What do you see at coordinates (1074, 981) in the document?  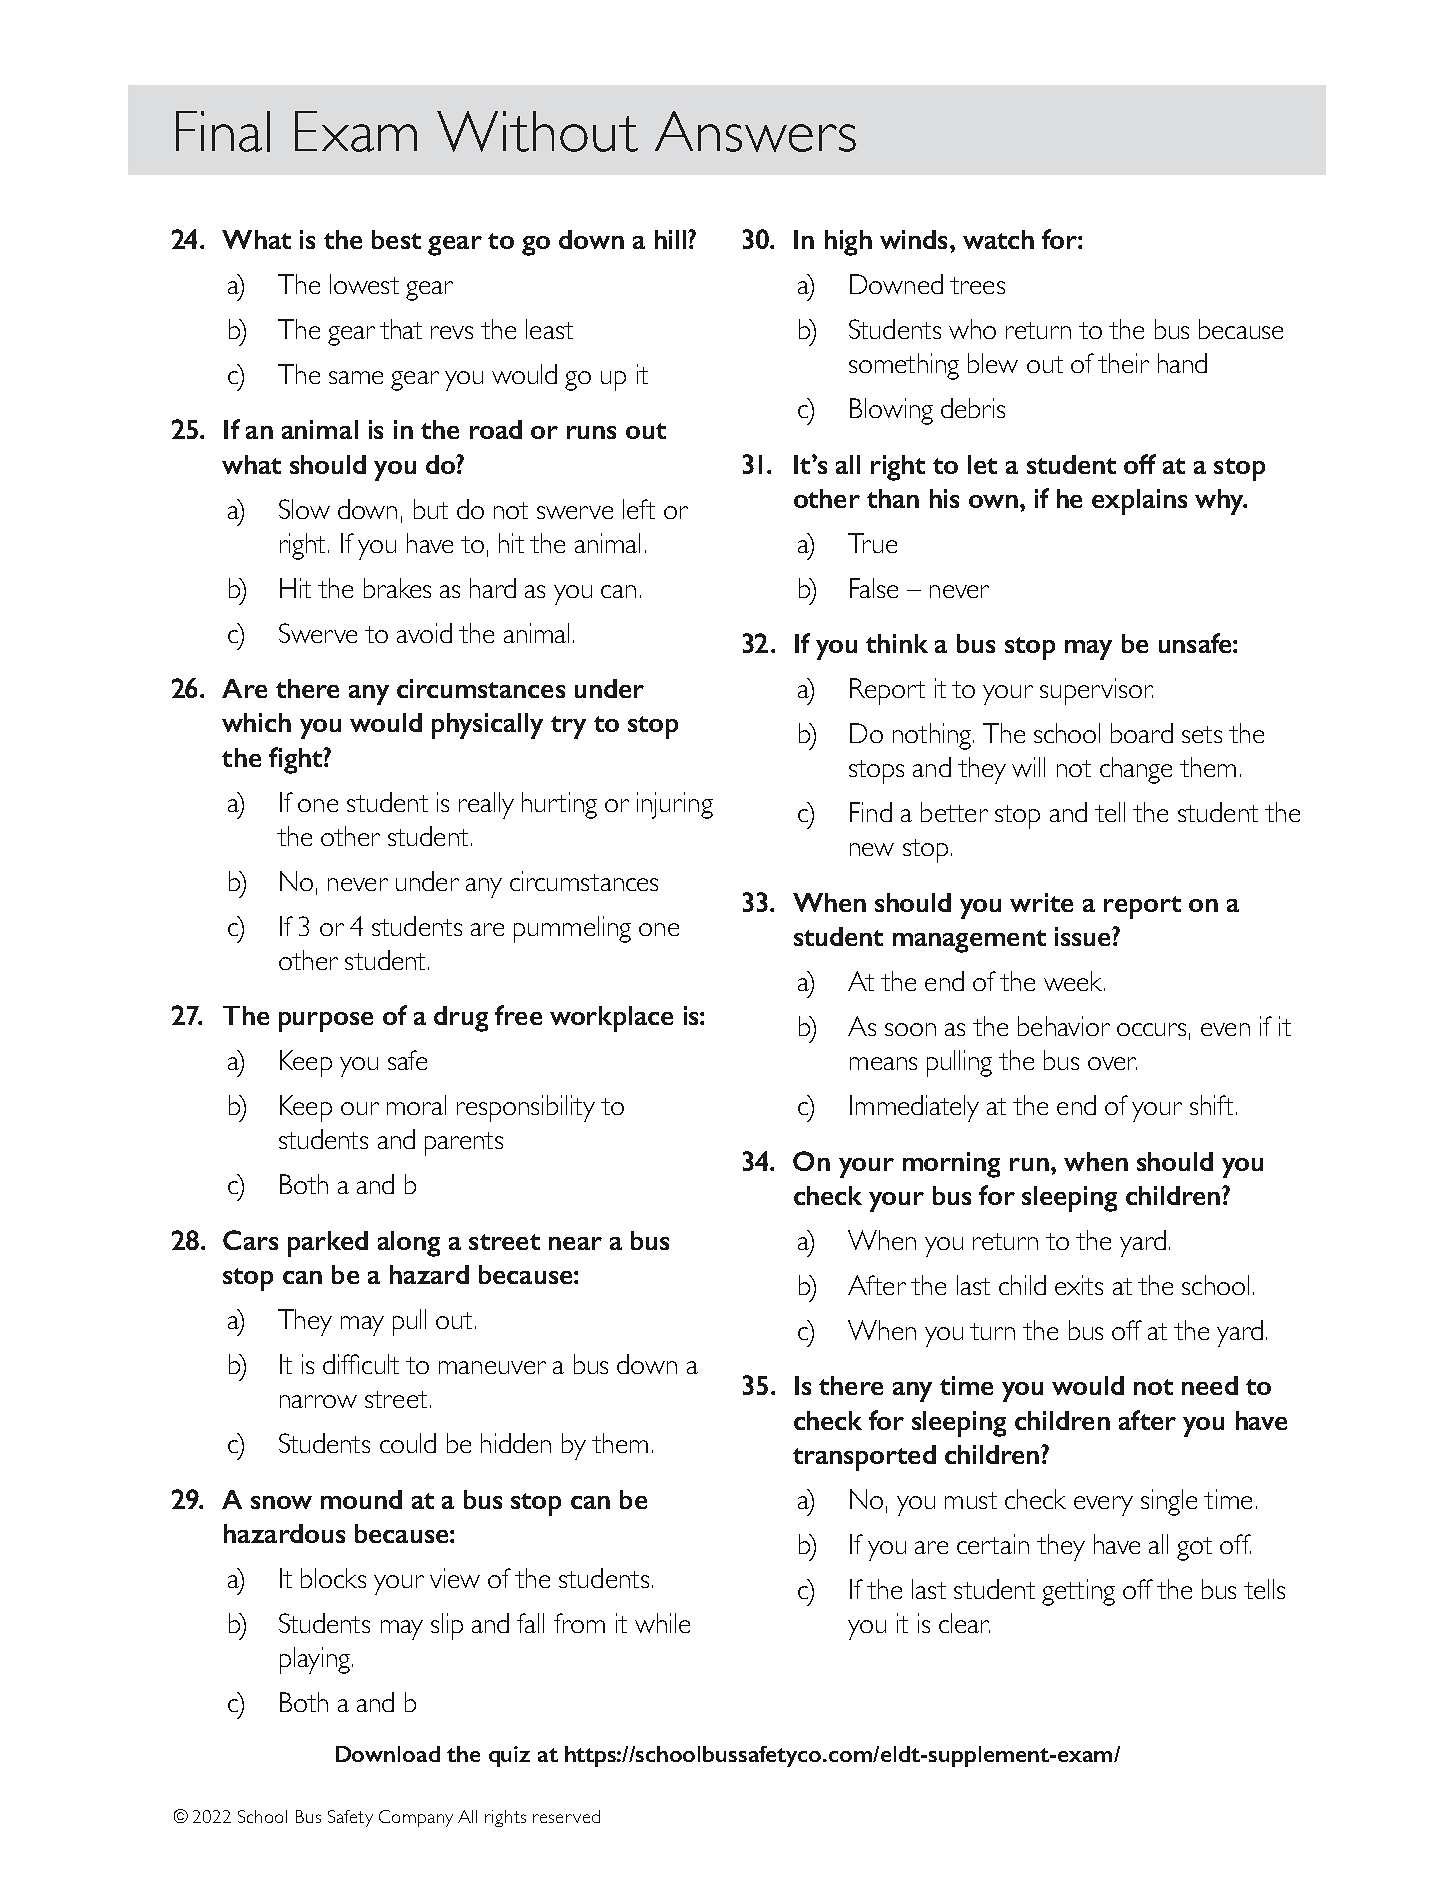 I see `week` at bounding box center [1074, 981].
